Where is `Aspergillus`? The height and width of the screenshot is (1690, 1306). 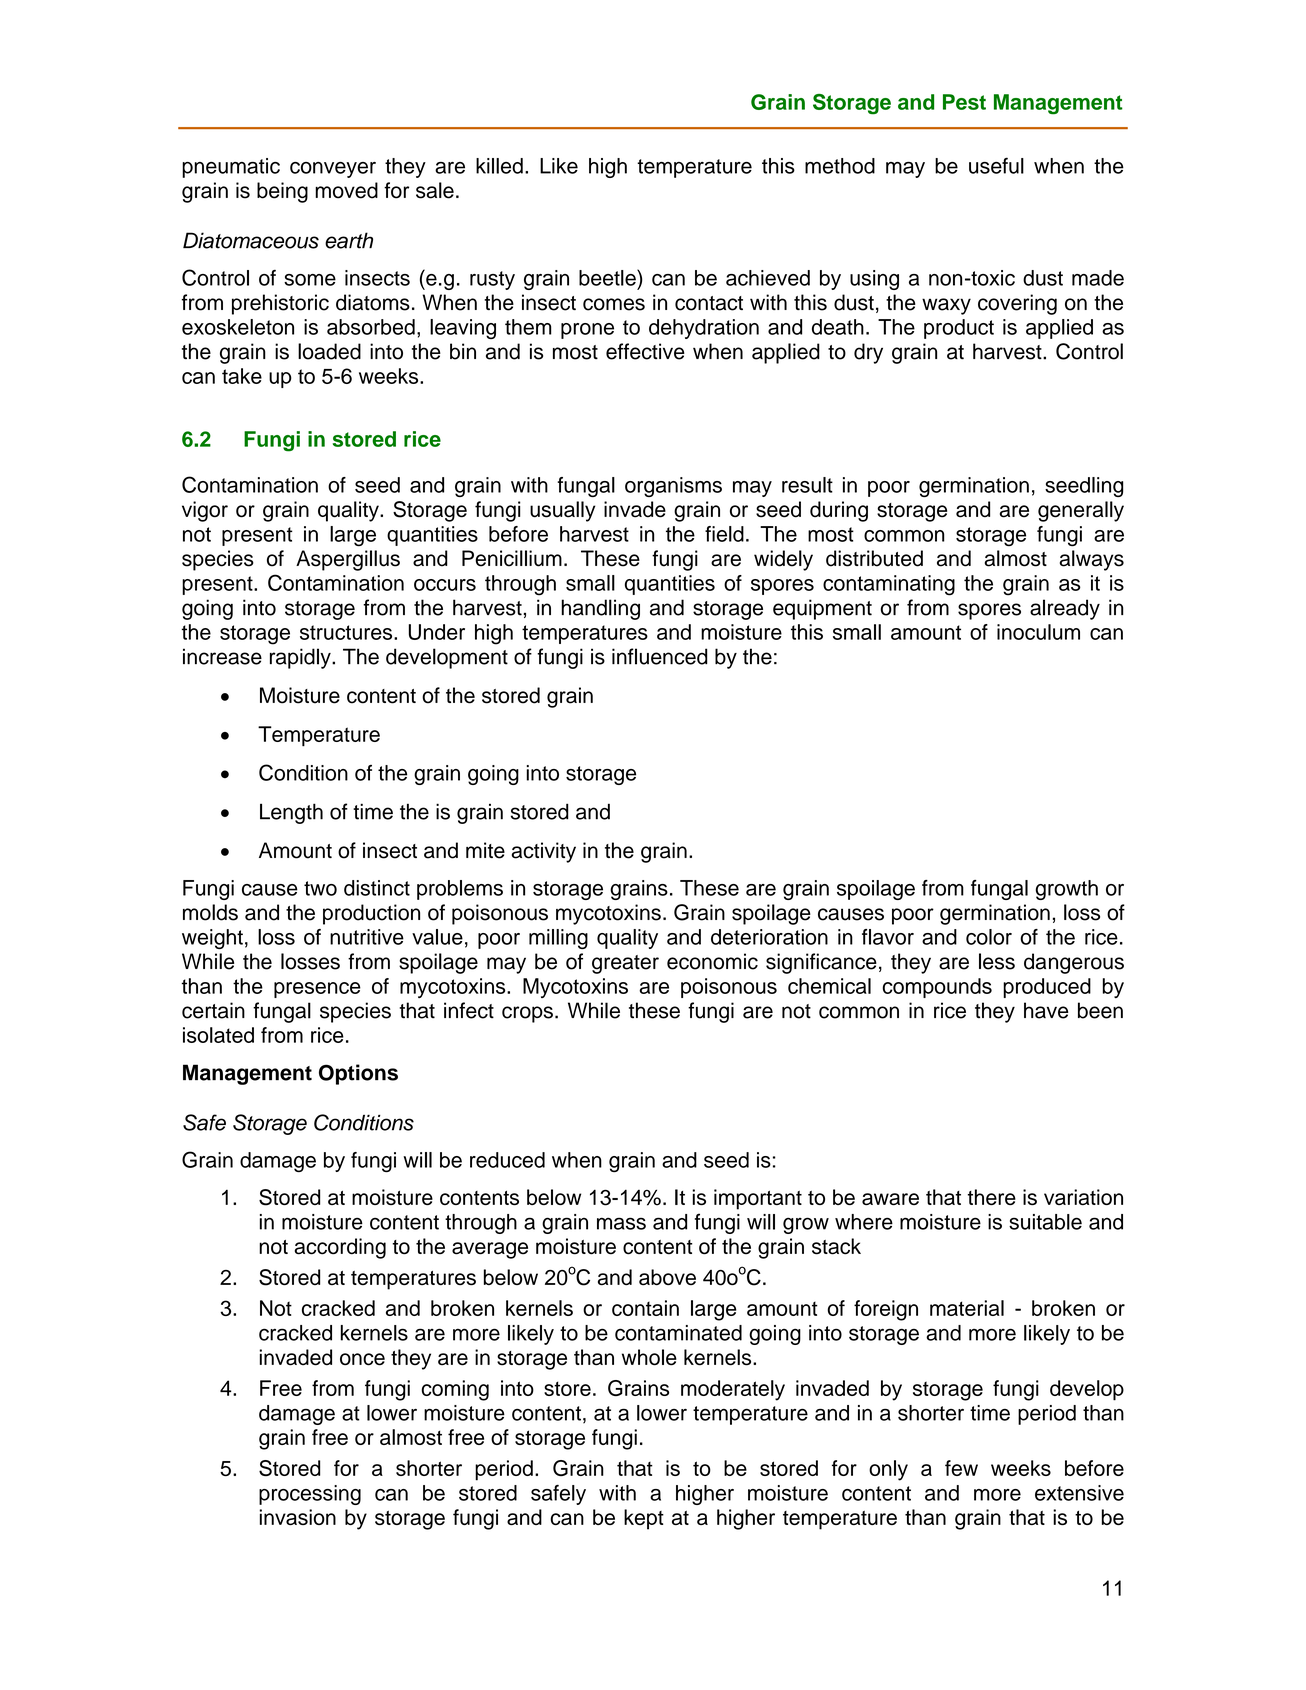
Aspergillus is located at coordinates (348, 560).
